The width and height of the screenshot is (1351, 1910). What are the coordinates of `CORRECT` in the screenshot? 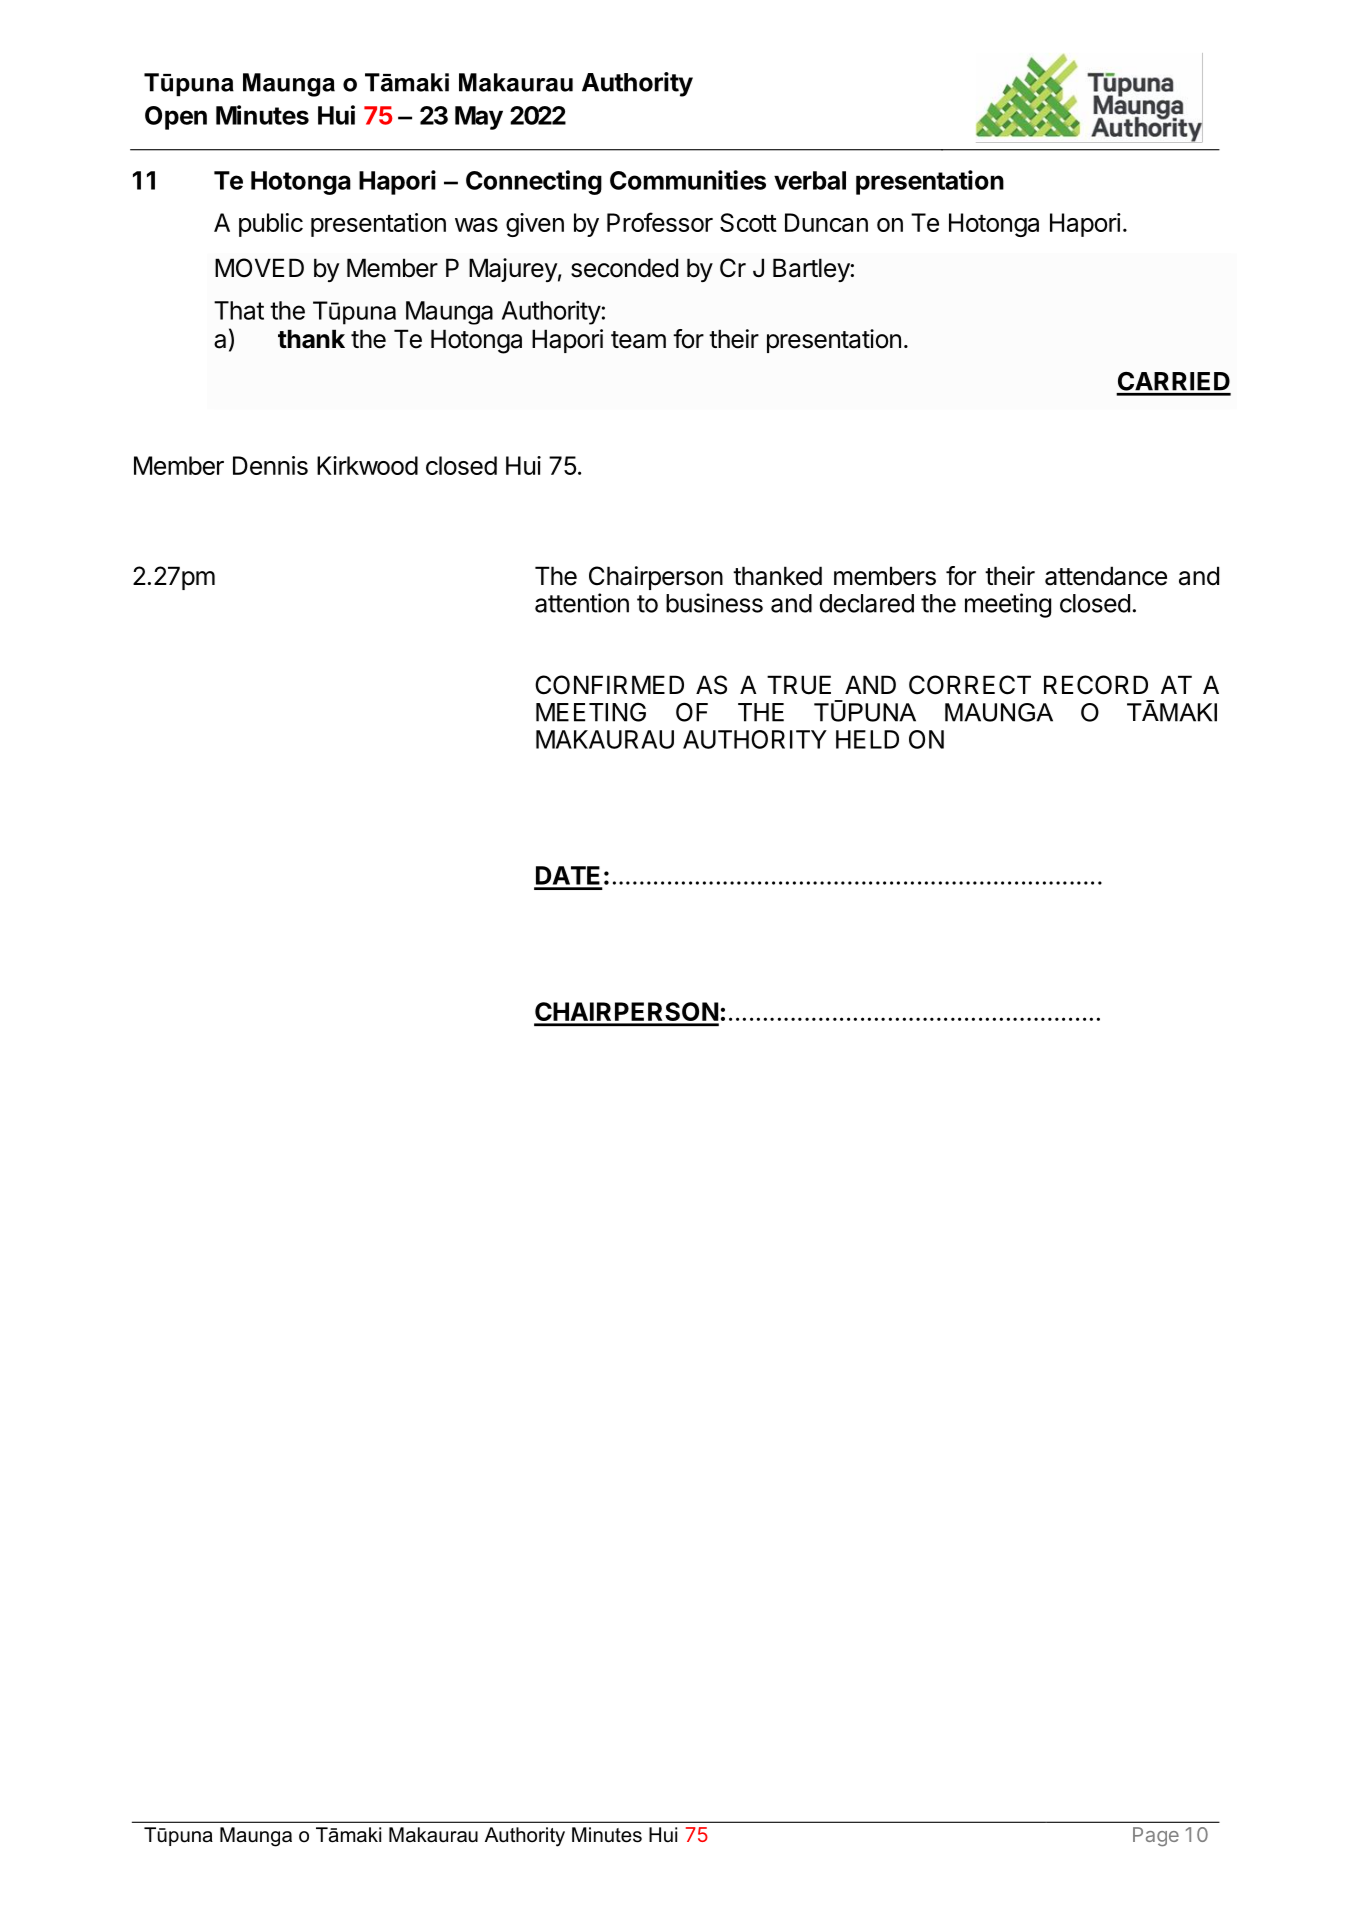 It's located at (970, 685).
